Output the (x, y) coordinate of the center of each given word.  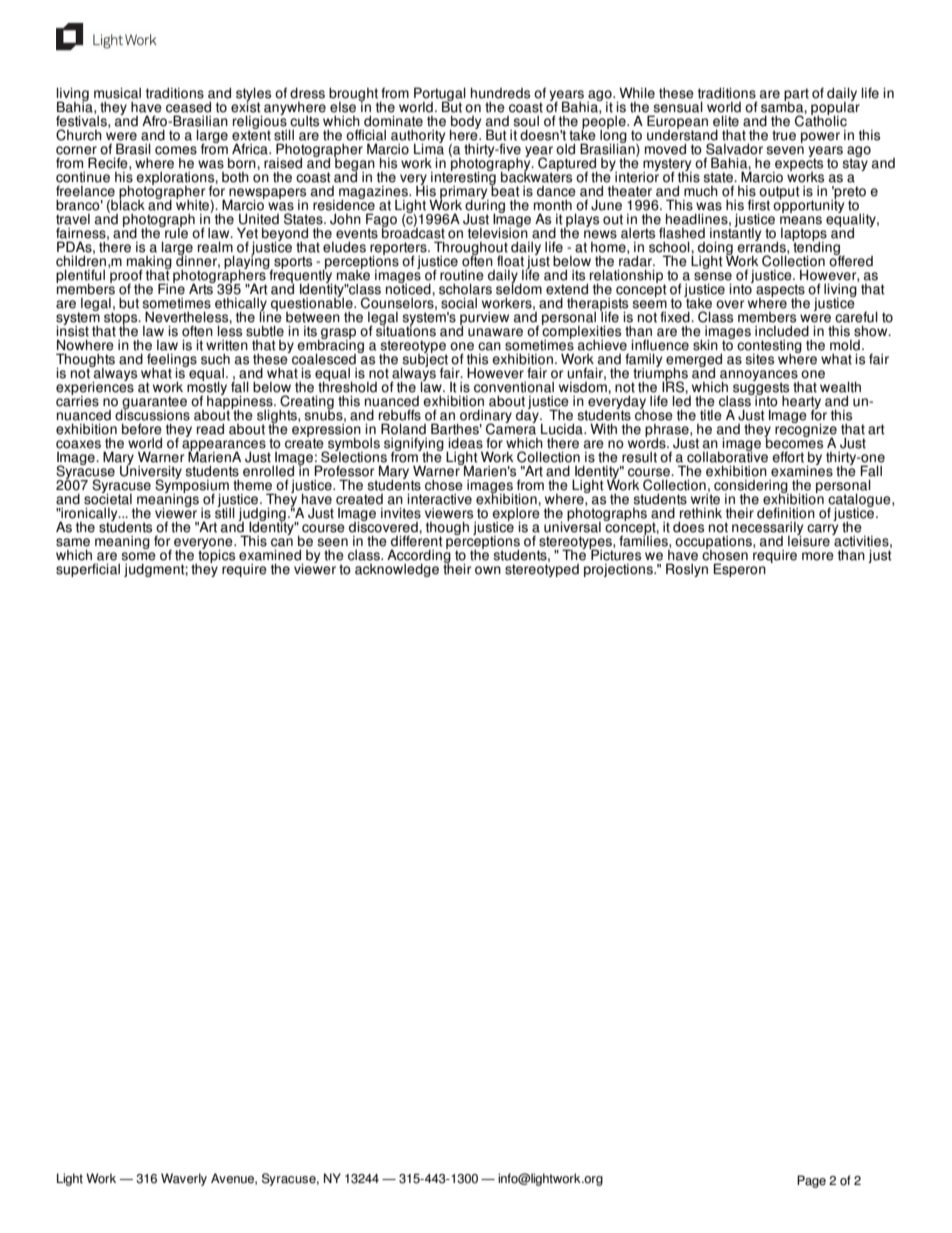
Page (811, 1181)
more (818, 556)
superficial (88, 570)
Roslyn (687, 570)
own (488, 570)
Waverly (184, 1179)
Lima (429, 148)
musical (117, 93)
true (784, 135)
